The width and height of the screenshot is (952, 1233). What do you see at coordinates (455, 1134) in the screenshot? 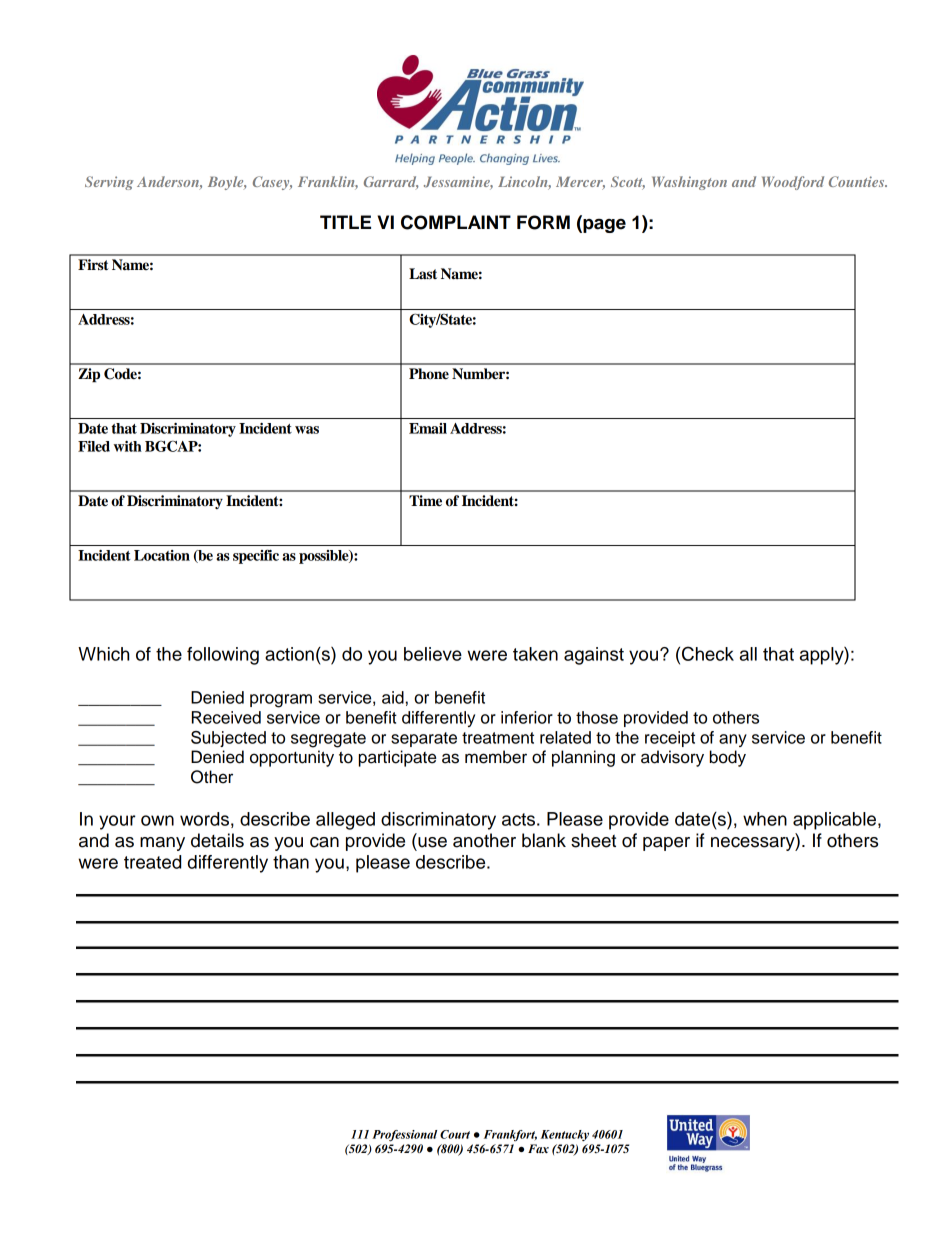
I see `Court` at bounding box center [455, 1134].
